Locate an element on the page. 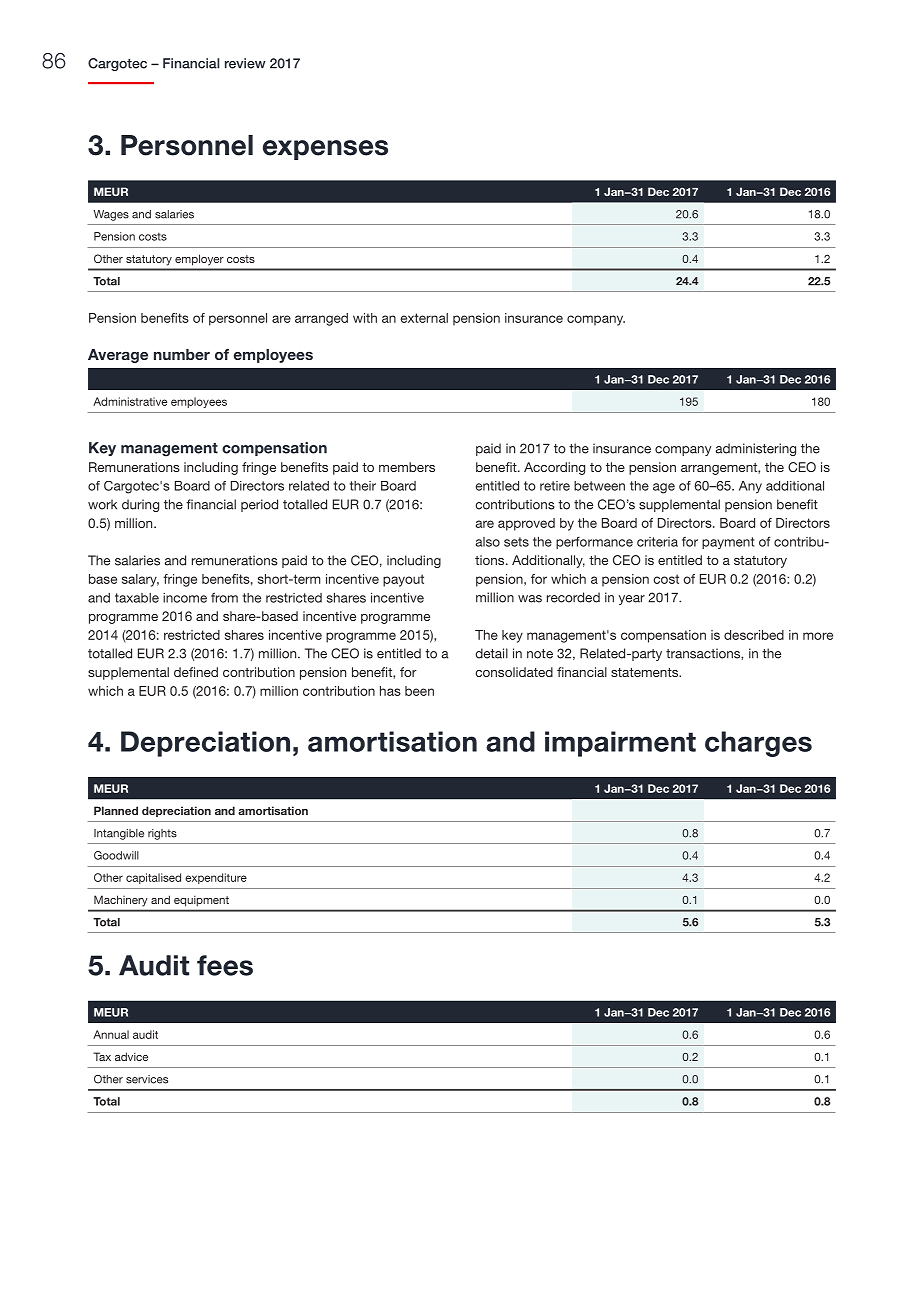 The image size is (924, 1308). advice is located at coordinates (131, 1056).
